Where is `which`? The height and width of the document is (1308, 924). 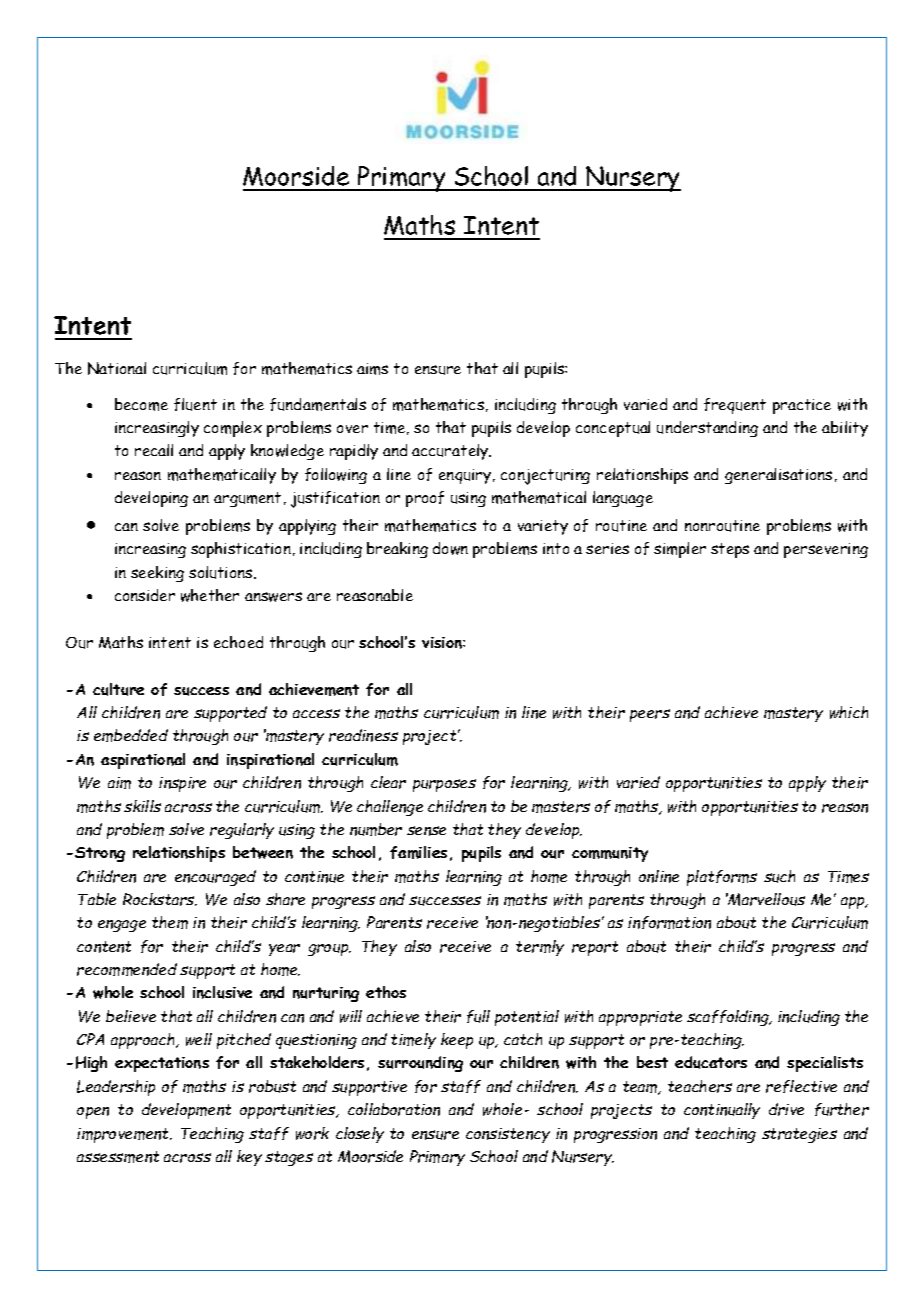 which is located at coordinates (849, 712).
